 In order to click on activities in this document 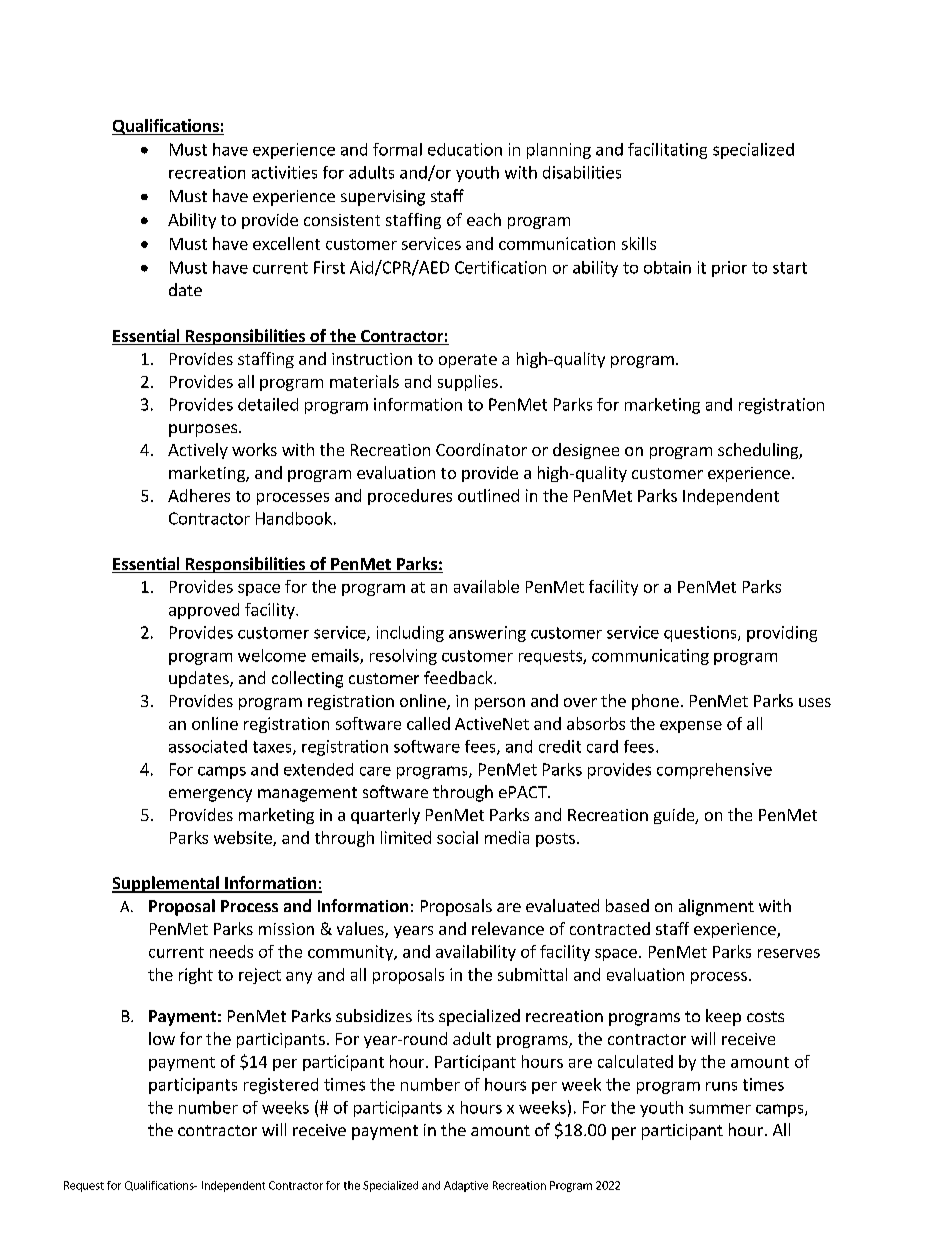, I will do `click(284, 172)`.
